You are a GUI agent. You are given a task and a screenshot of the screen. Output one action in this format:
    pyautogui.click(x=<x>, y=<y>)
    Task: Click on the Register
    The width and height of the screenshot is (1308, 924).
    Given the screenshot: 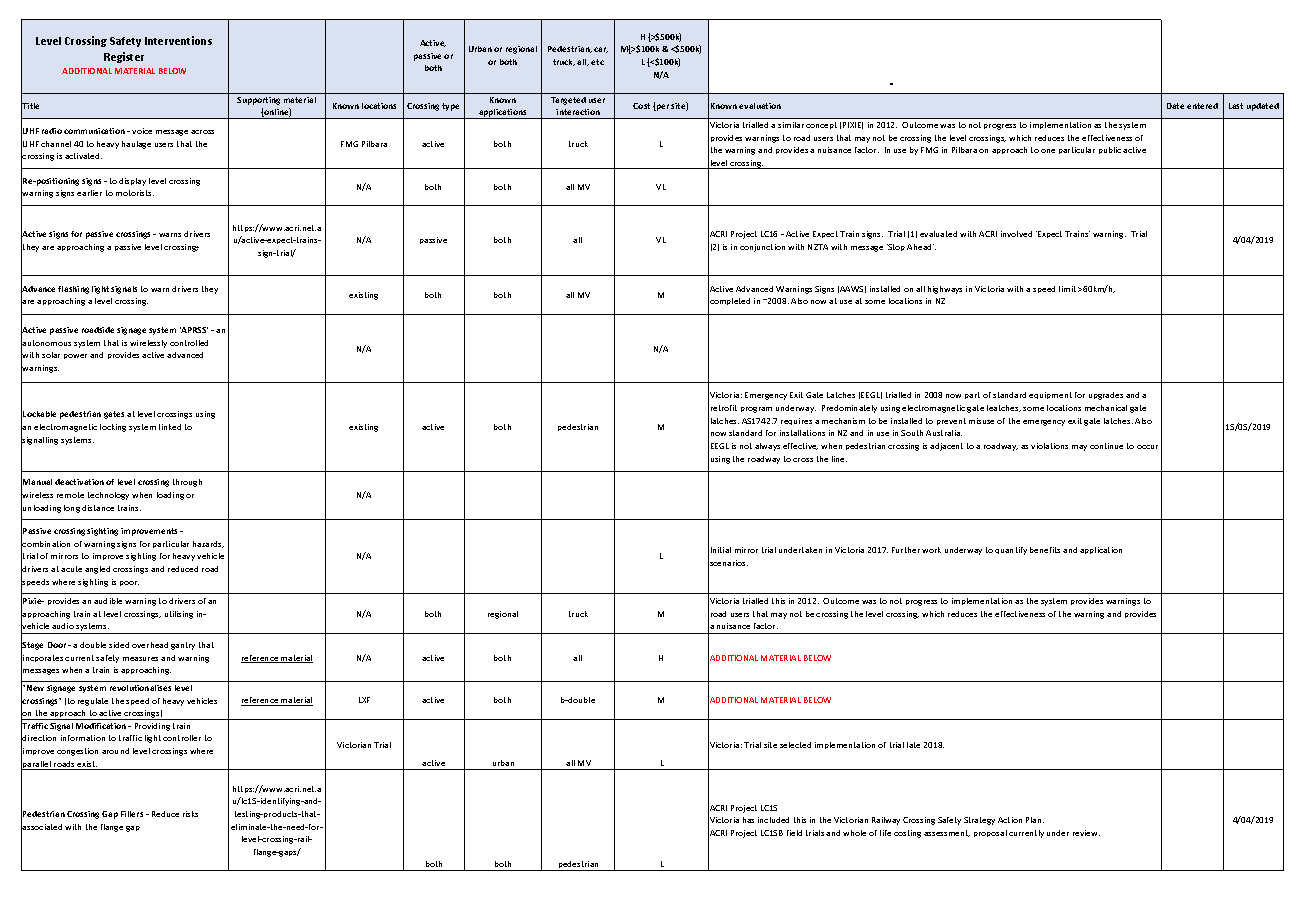 What is the action you would take?
    pyautogui.click(x=124, y=57)
